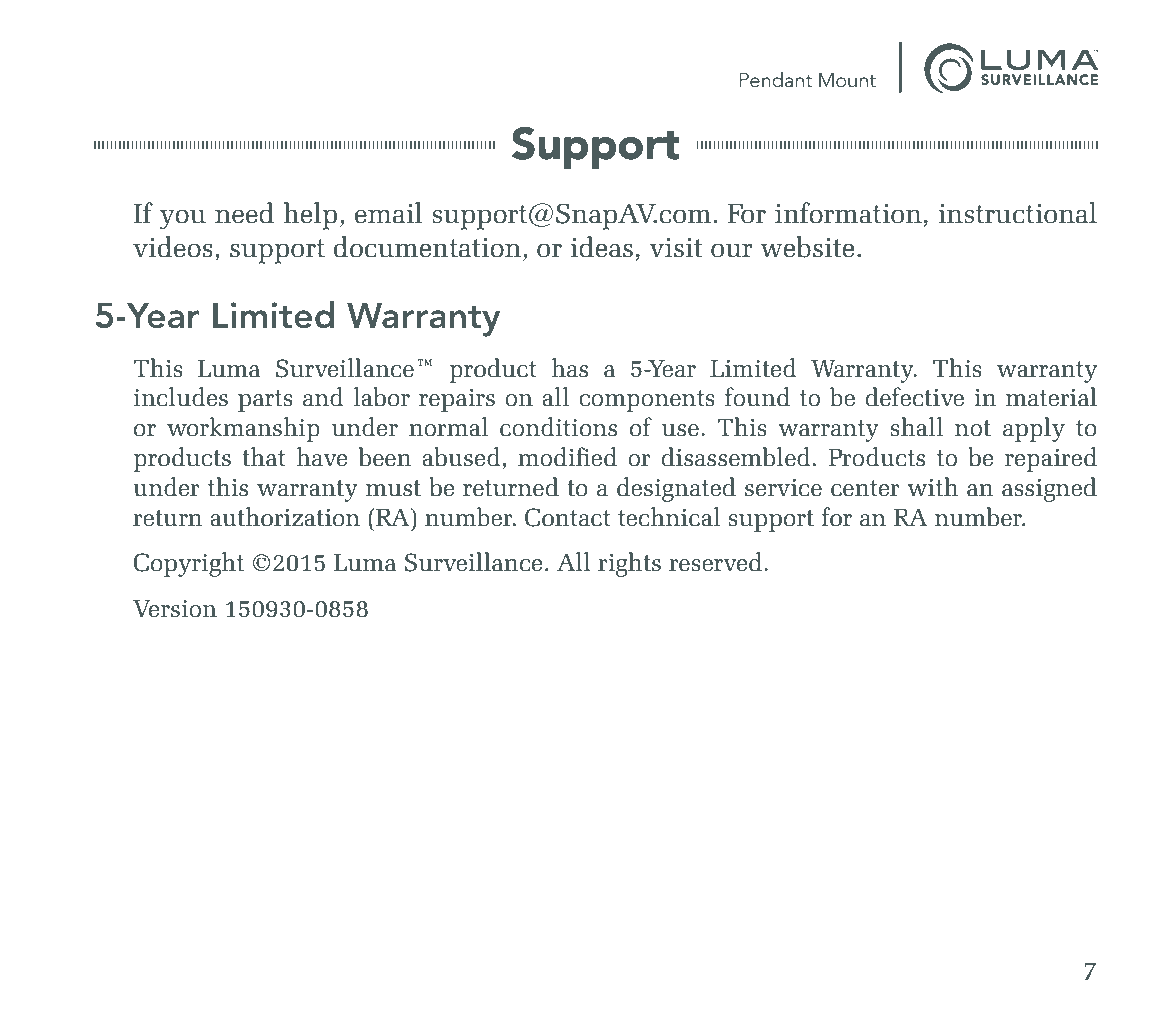 Image resolution: width=1176 pixels, height=1019 pixels. Describe the element at coordinates (244, 213) in the document. I see `need` at that location.
